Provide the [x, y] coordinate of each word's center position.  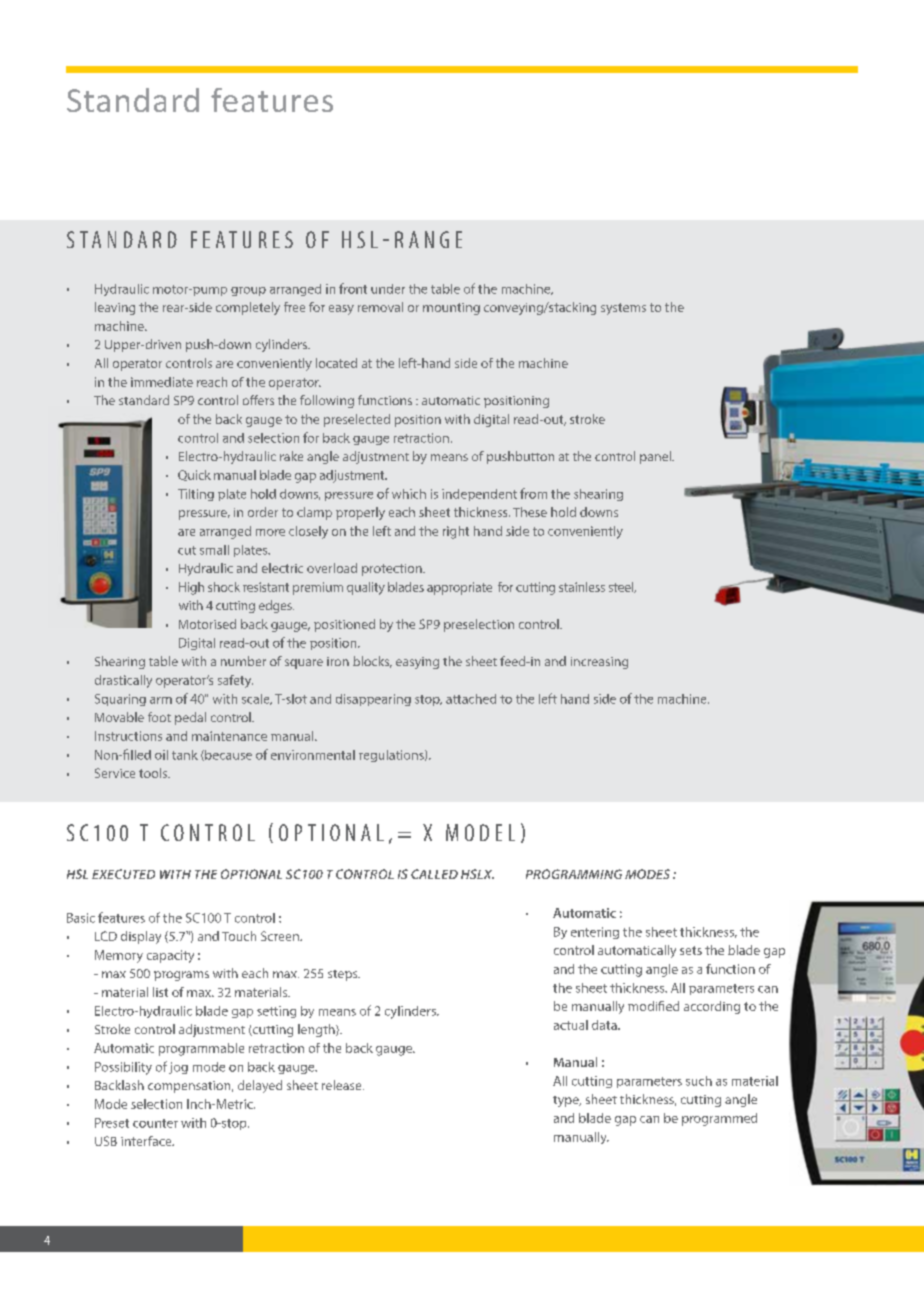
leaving [115, 308]
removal [380, 307]
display [141, 937]
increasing [599, 663]
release [343, 1085]
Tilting [196, 495]
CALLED [434, 874]
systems [623, 309]
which [409, 494]
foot [159, 717]
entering [595, 933]
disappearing [373, 700]
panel [656, 457]
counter [155, 1123]
